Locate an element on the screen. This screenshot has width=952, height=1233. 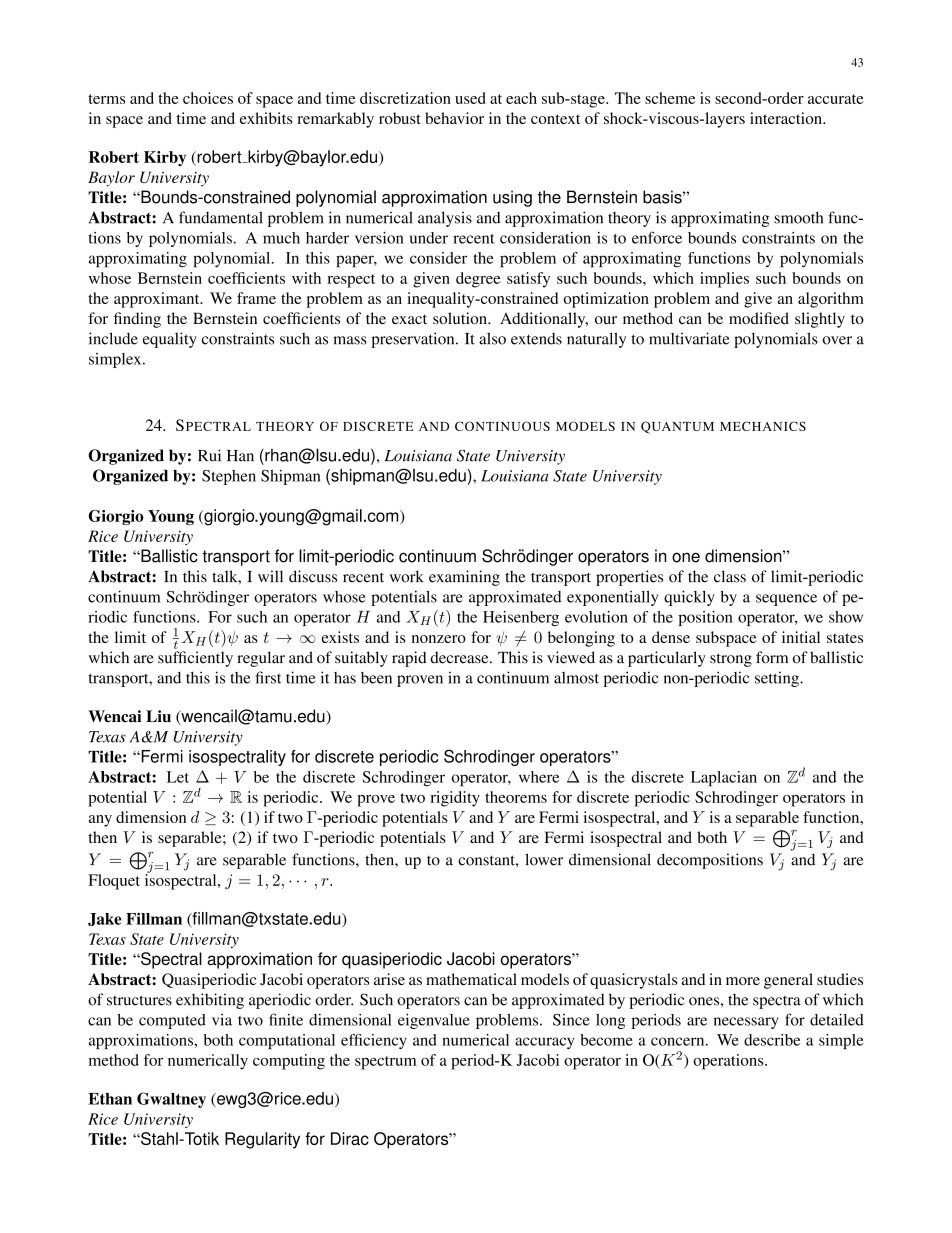
choices is located at coordinates (208, 98).
